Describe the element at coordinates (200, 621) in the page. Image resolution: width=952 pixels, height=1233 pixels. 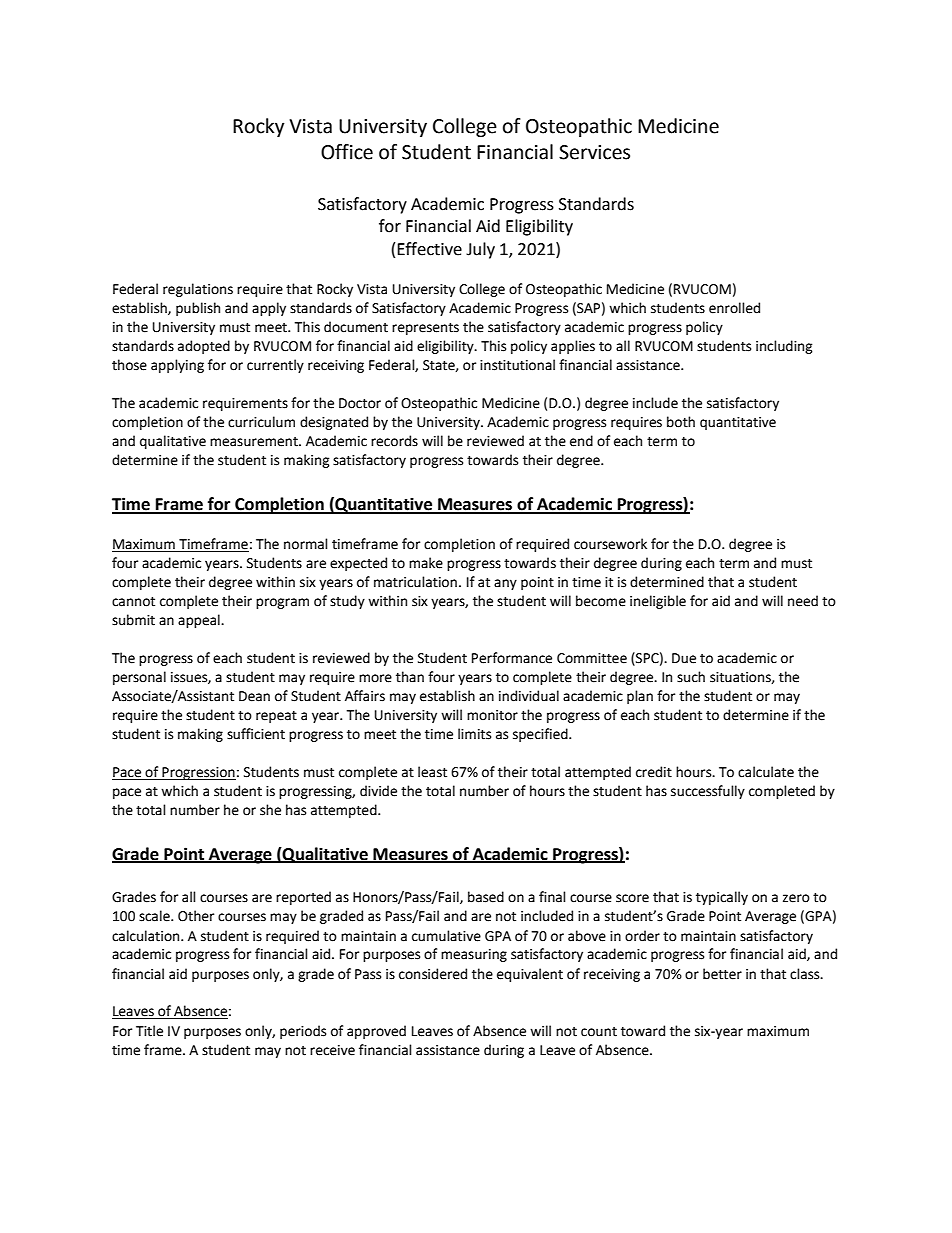
I see `appeal` at that location.
